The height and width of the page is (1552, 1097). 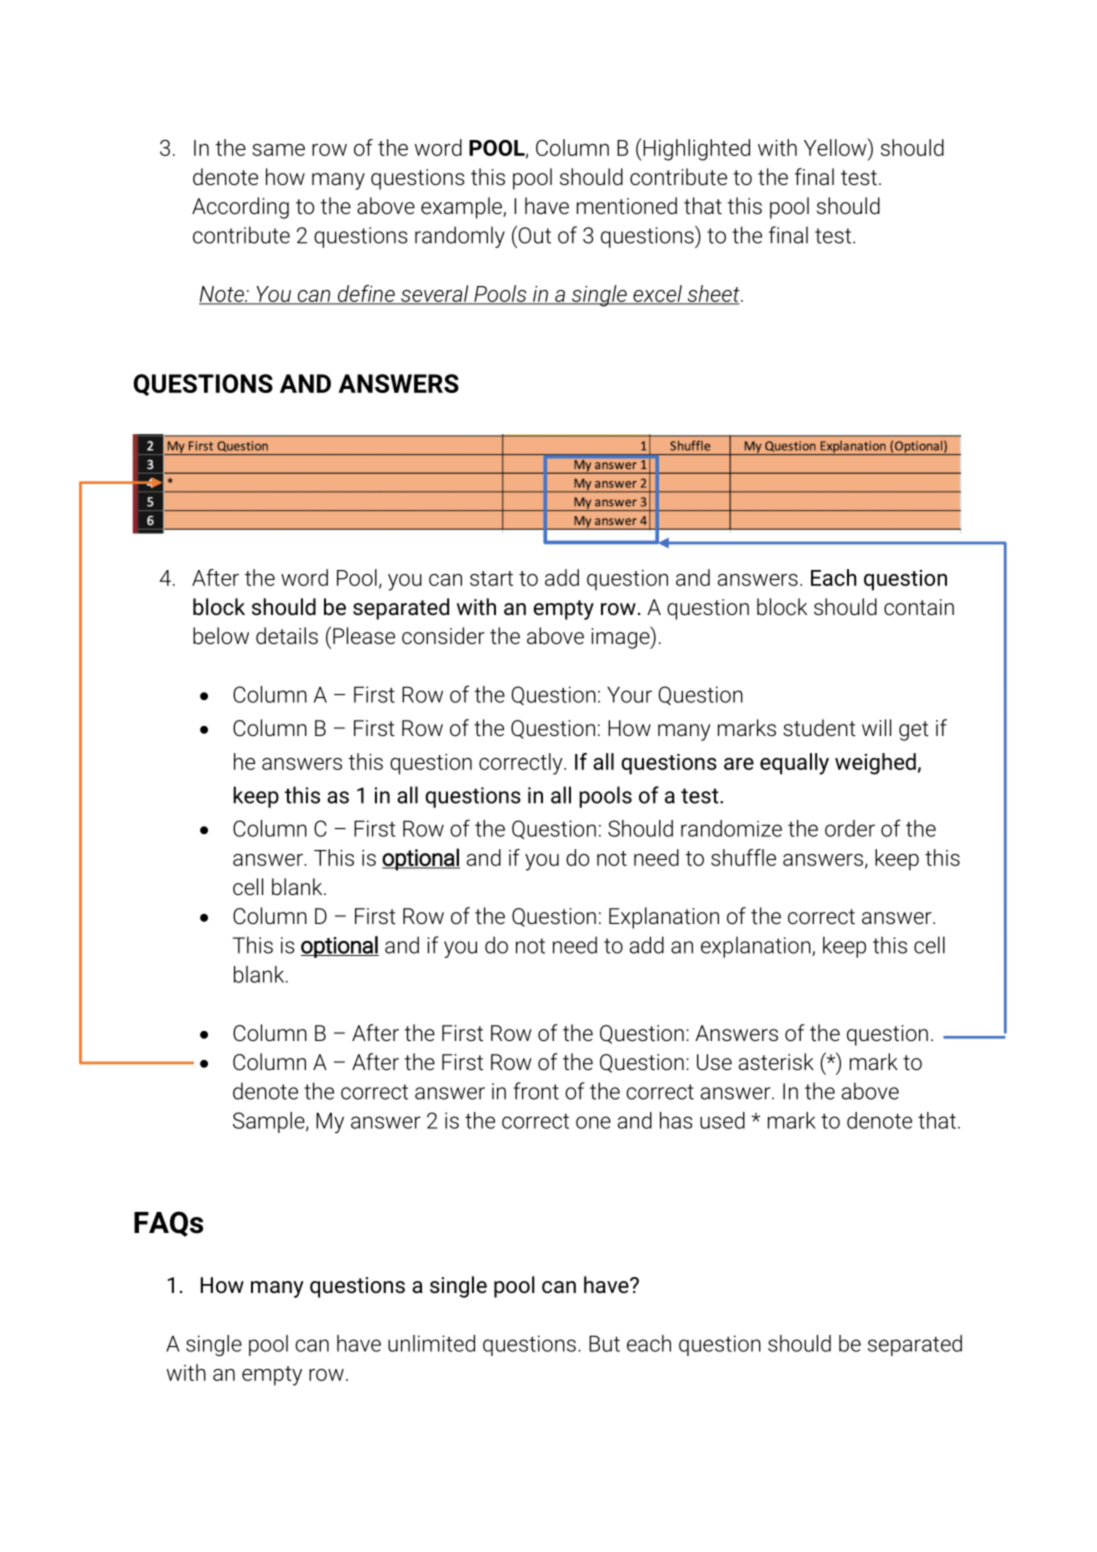 I want to click on unlimited, so click(x=431, y=1343).
